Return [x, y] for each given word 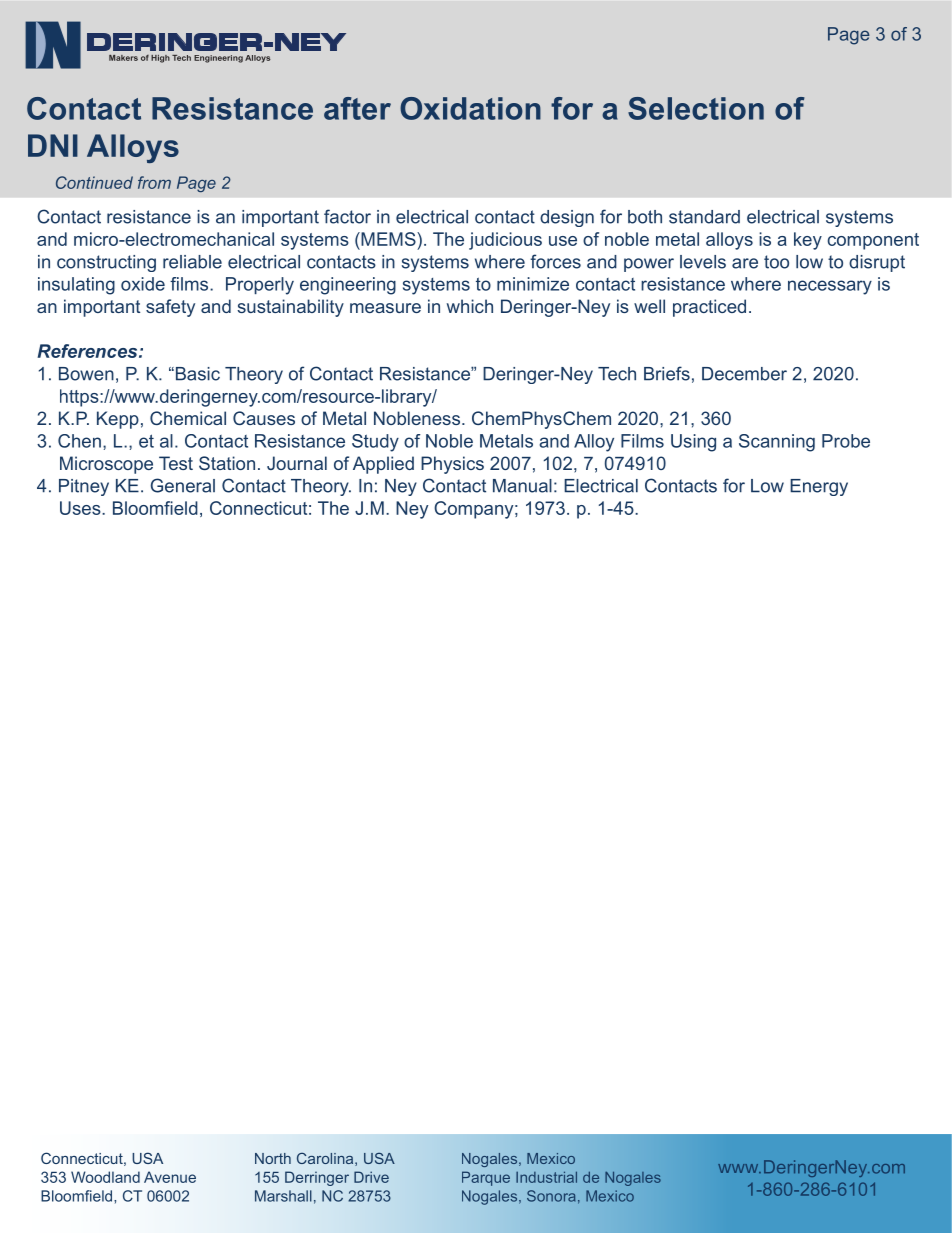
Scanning [777, 443]
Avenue [170, 1177]
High [160, 59]
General [183, 485]
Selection [696, 108]
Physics [452, 465]
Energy [819, 487]
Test [176, 463]
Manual [522, 486]
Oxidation [470, 108]
